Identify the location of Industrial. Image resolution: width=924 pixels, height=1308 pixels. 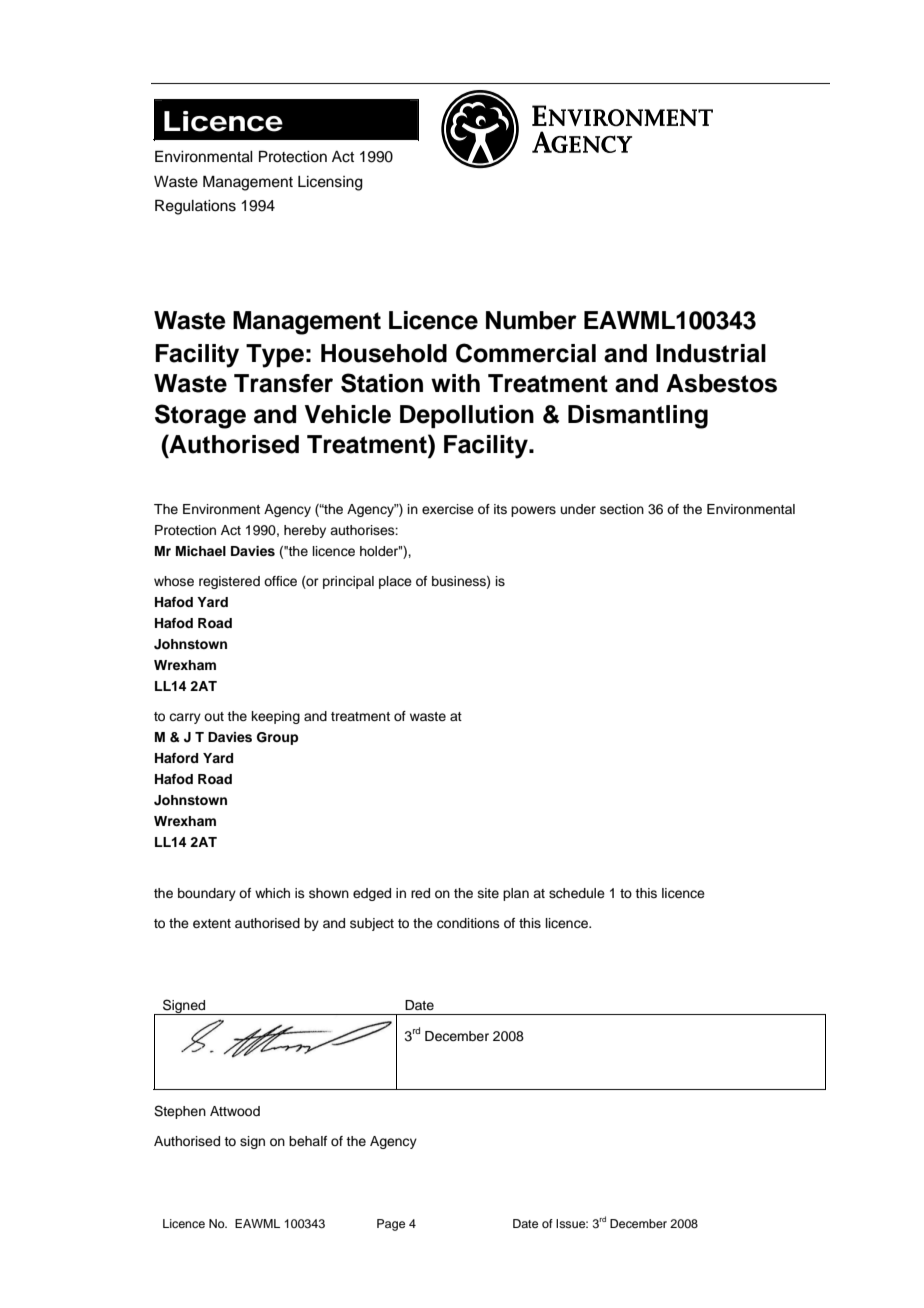
(711, 353).
